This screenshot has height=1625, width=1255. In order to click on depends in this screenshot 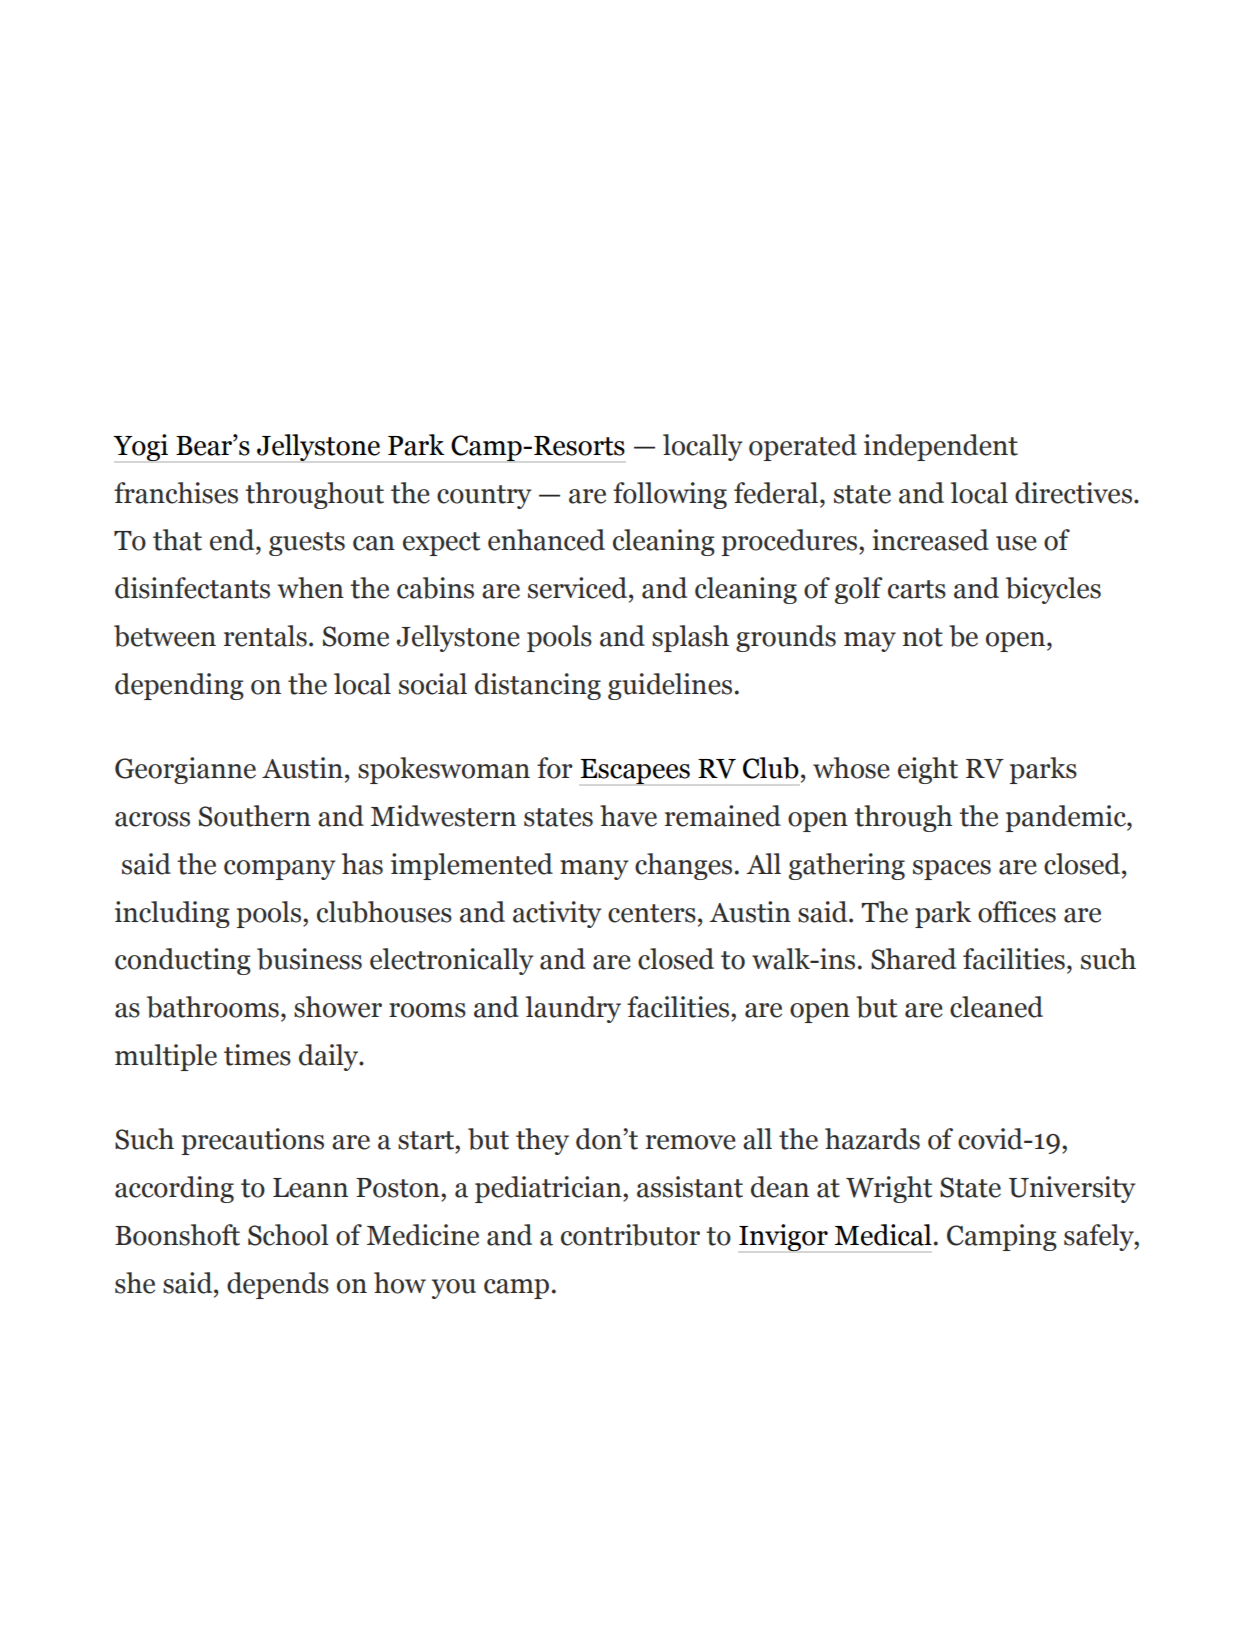, I will do `click(278, 1285)`.
